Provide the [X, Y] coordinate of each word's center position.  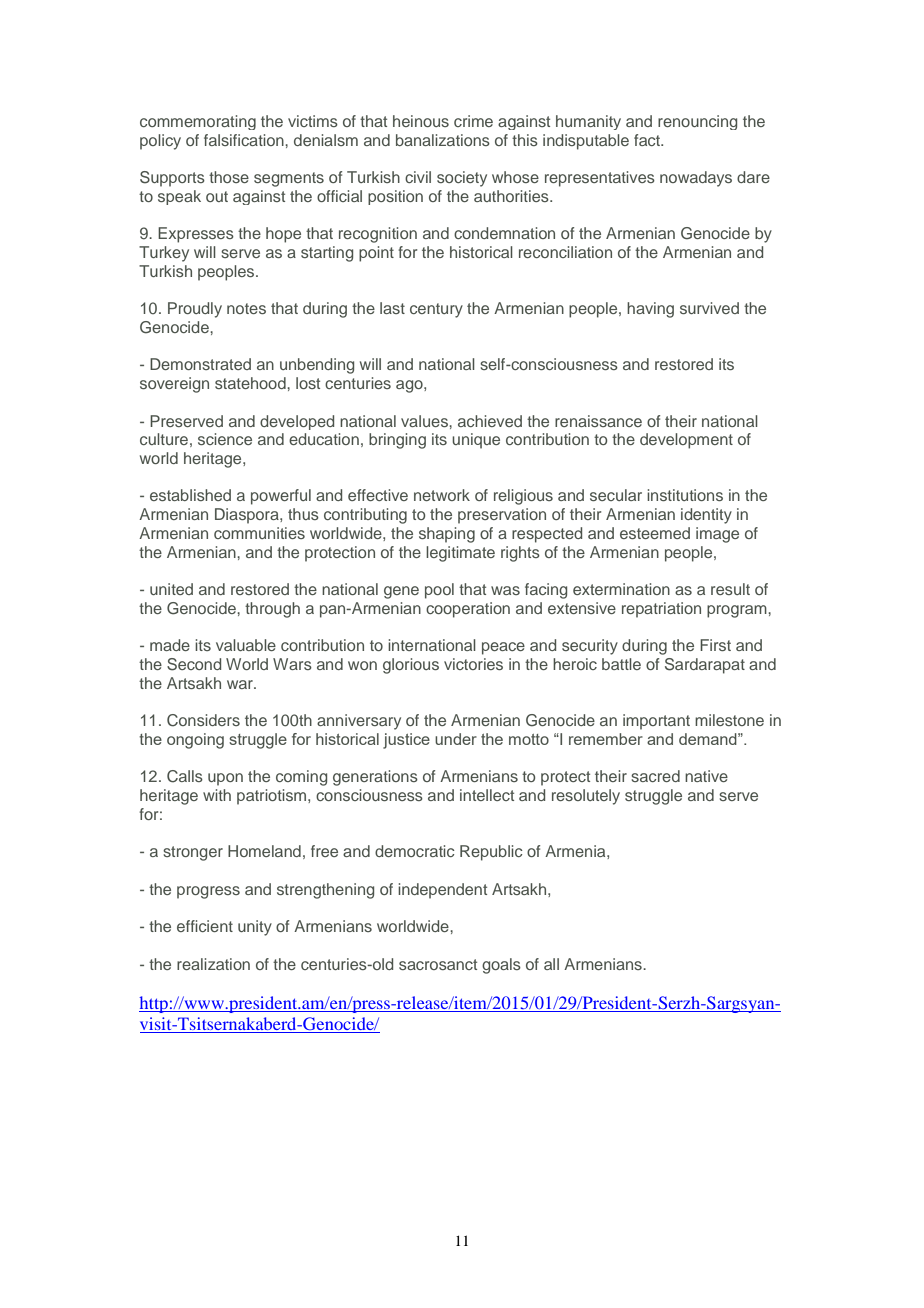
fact [648, 140]
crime [473, 121]
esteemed [655, 533]
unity [255, 928]
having [650, 310]
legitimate [460, 554]
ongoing [195, 741]
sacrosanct [438, 964]
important [656, 722]
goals [501, 966]
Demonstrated [200, 364]
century [436, 310]
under [456, 739]
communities [259, 533]
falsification [245, 140]
